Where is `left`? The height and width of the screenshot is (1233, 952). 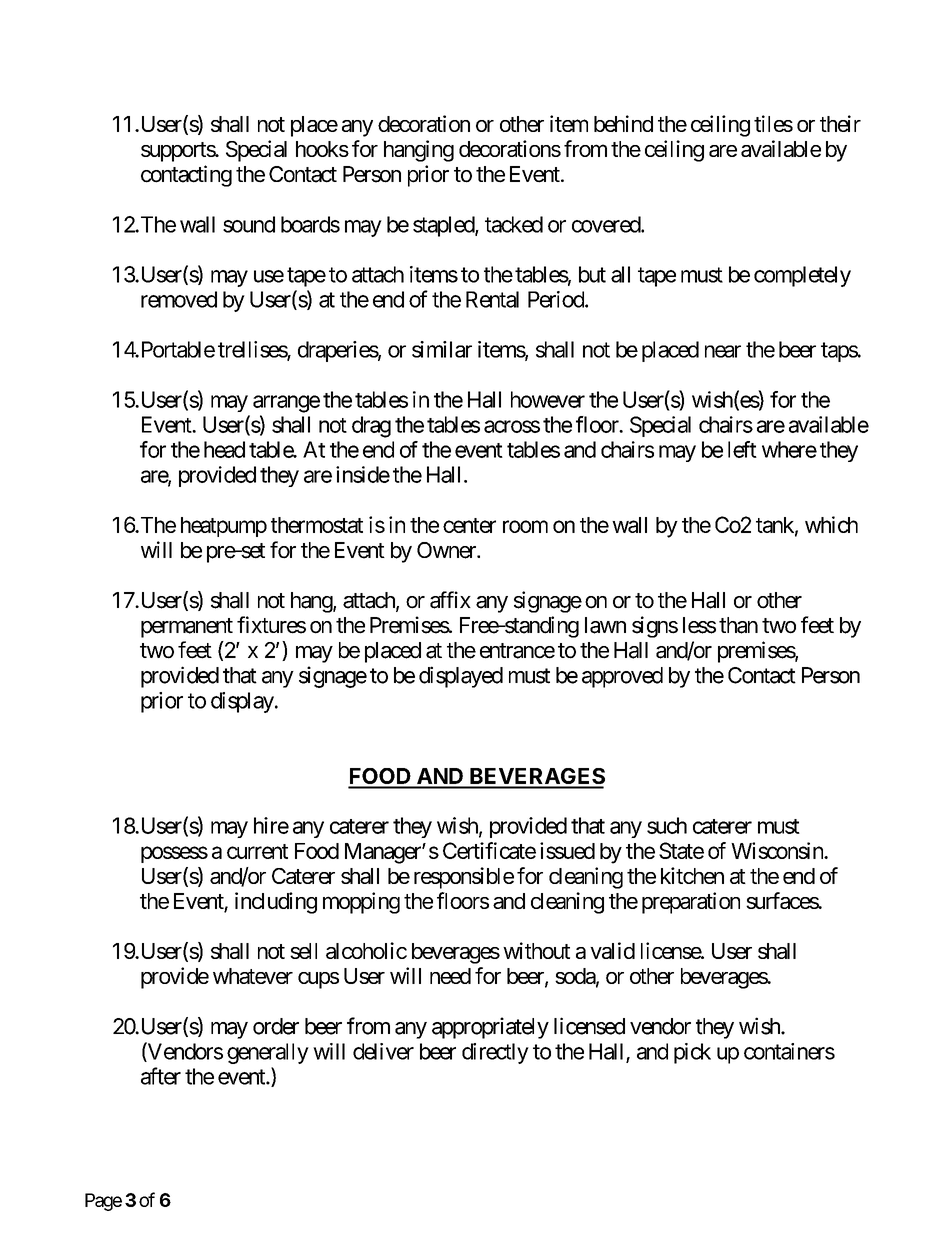
left is located at coordinates (742, 449).
